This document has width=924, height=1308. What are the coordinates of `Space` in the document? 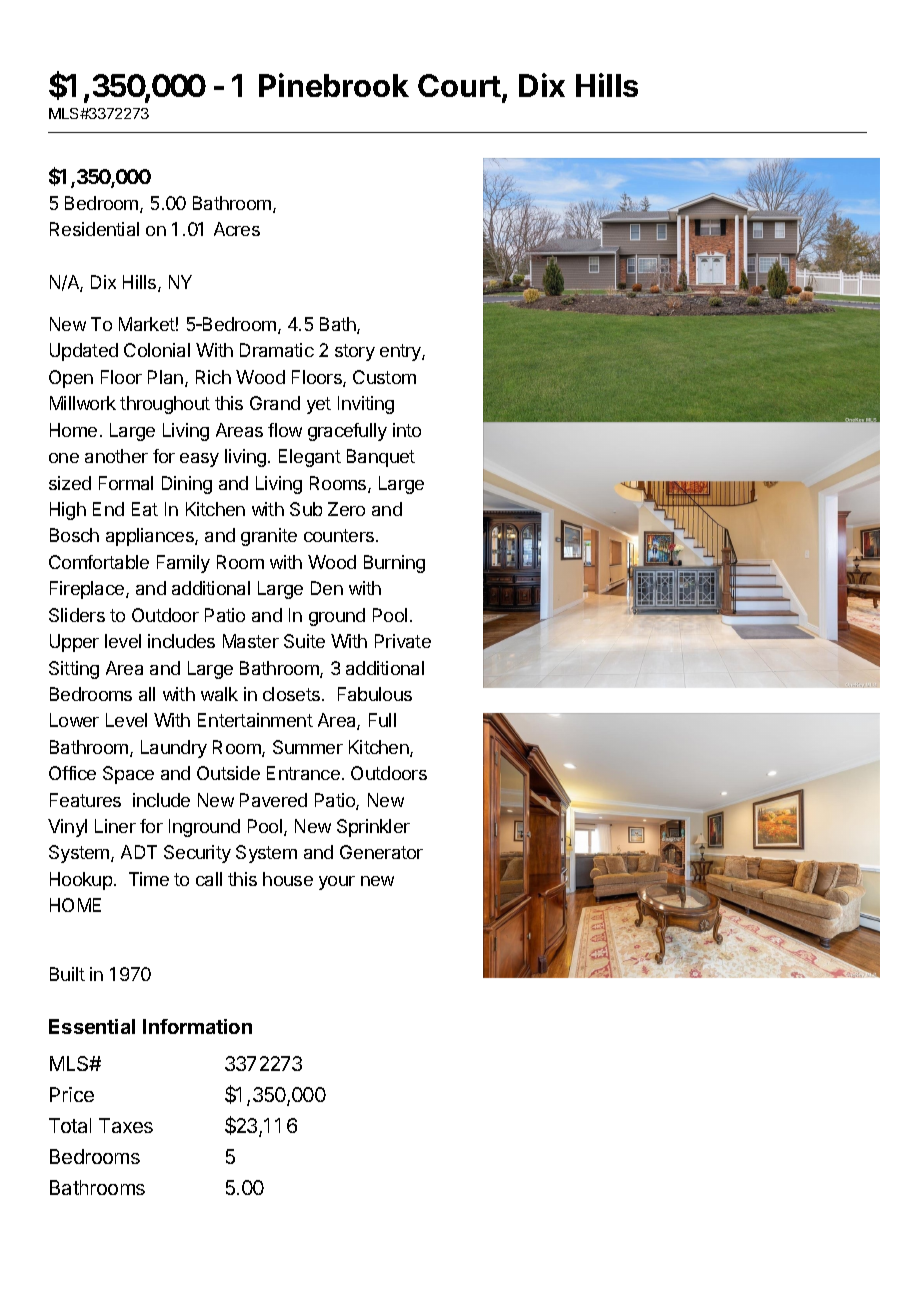 It's located at (128, 775).
